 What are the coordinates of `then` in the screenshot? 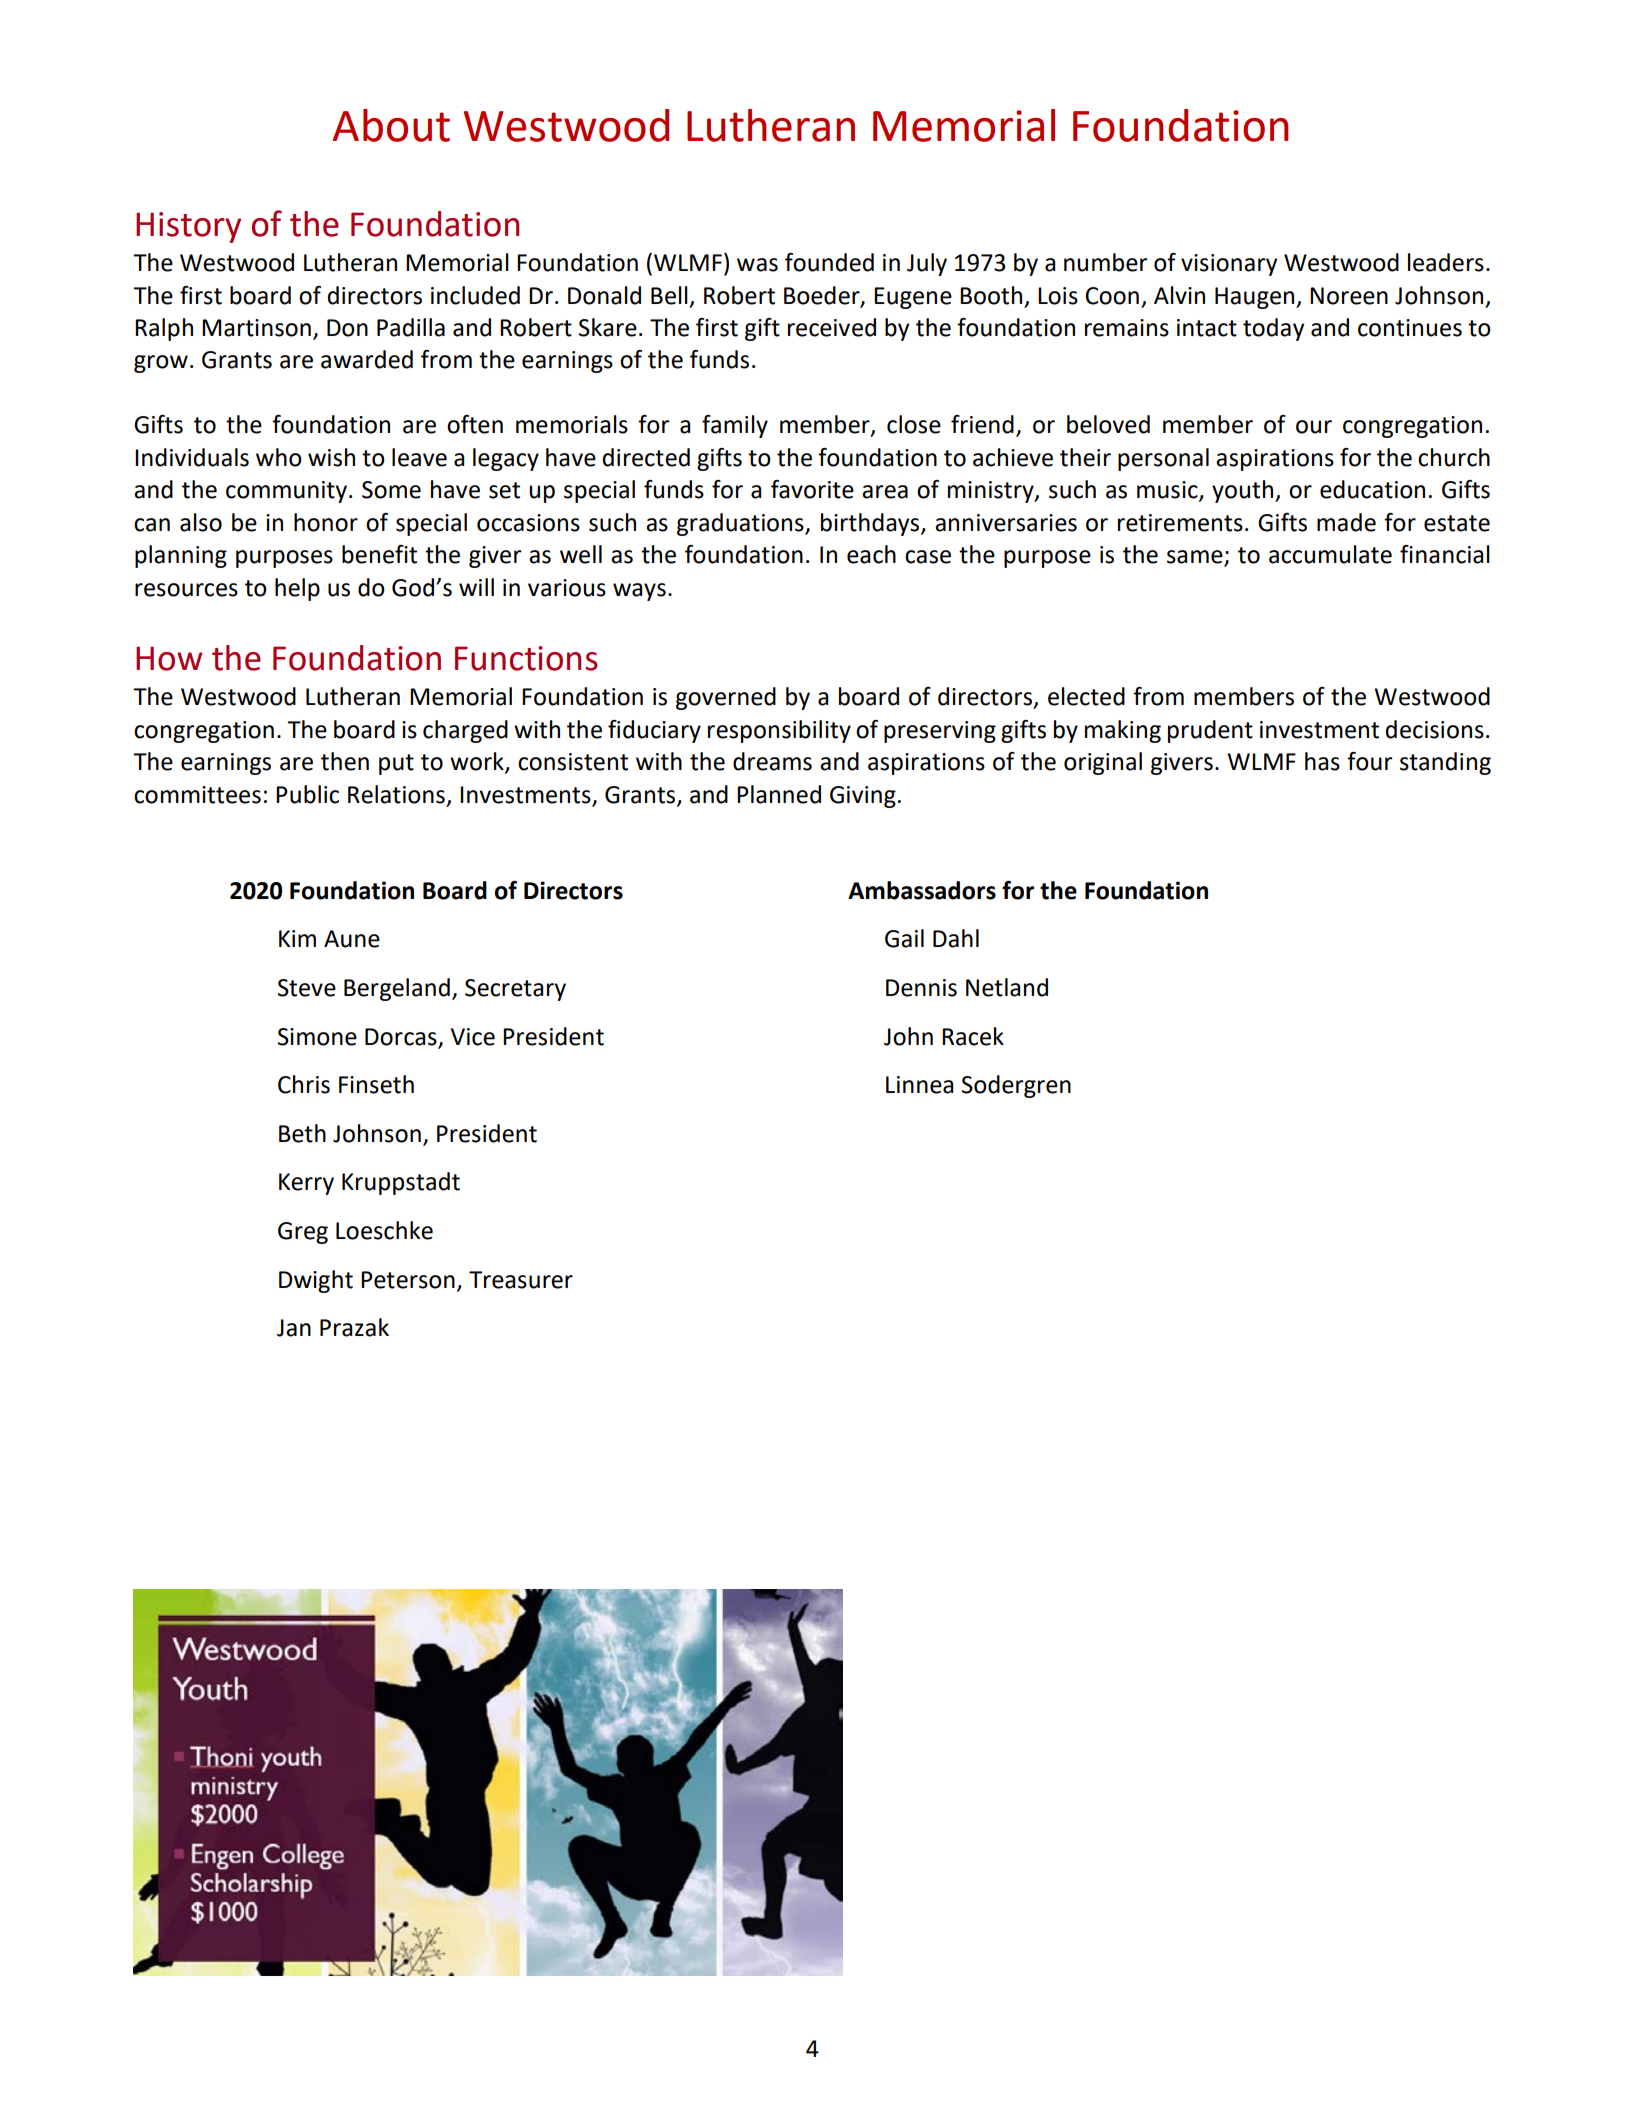 It's located at (345, 761).
